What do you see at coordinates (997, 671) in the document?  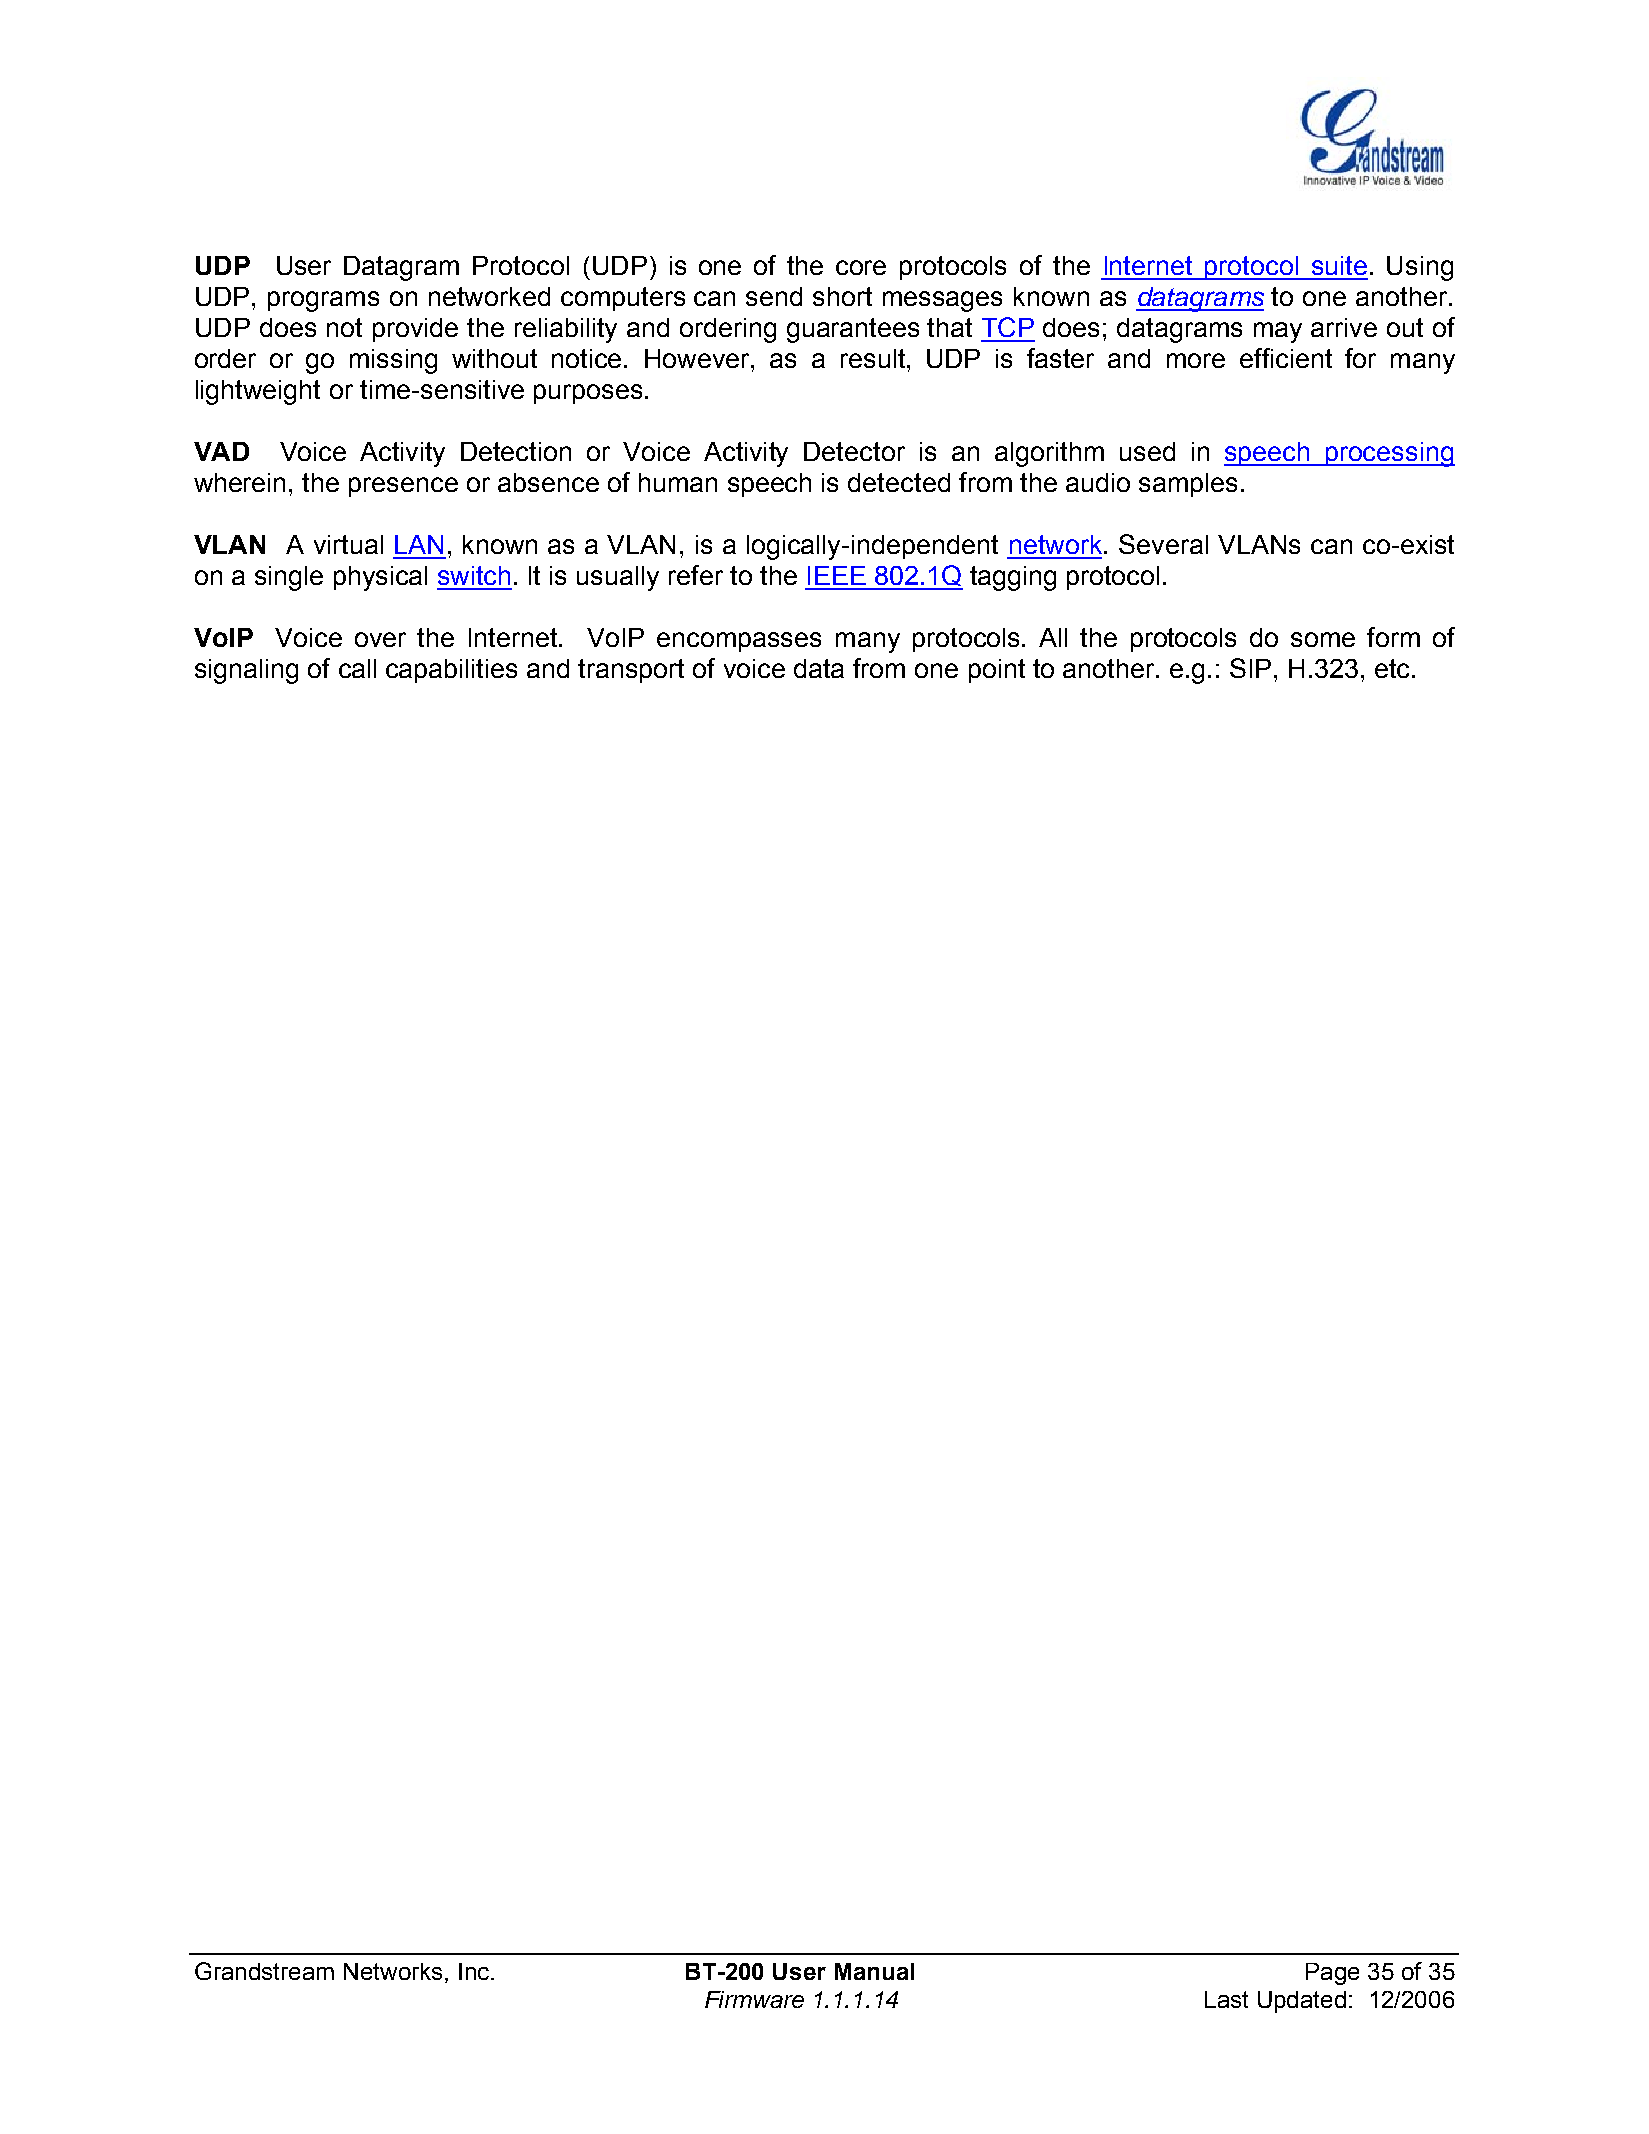 I see `point` at bounding box center [997, 671].
